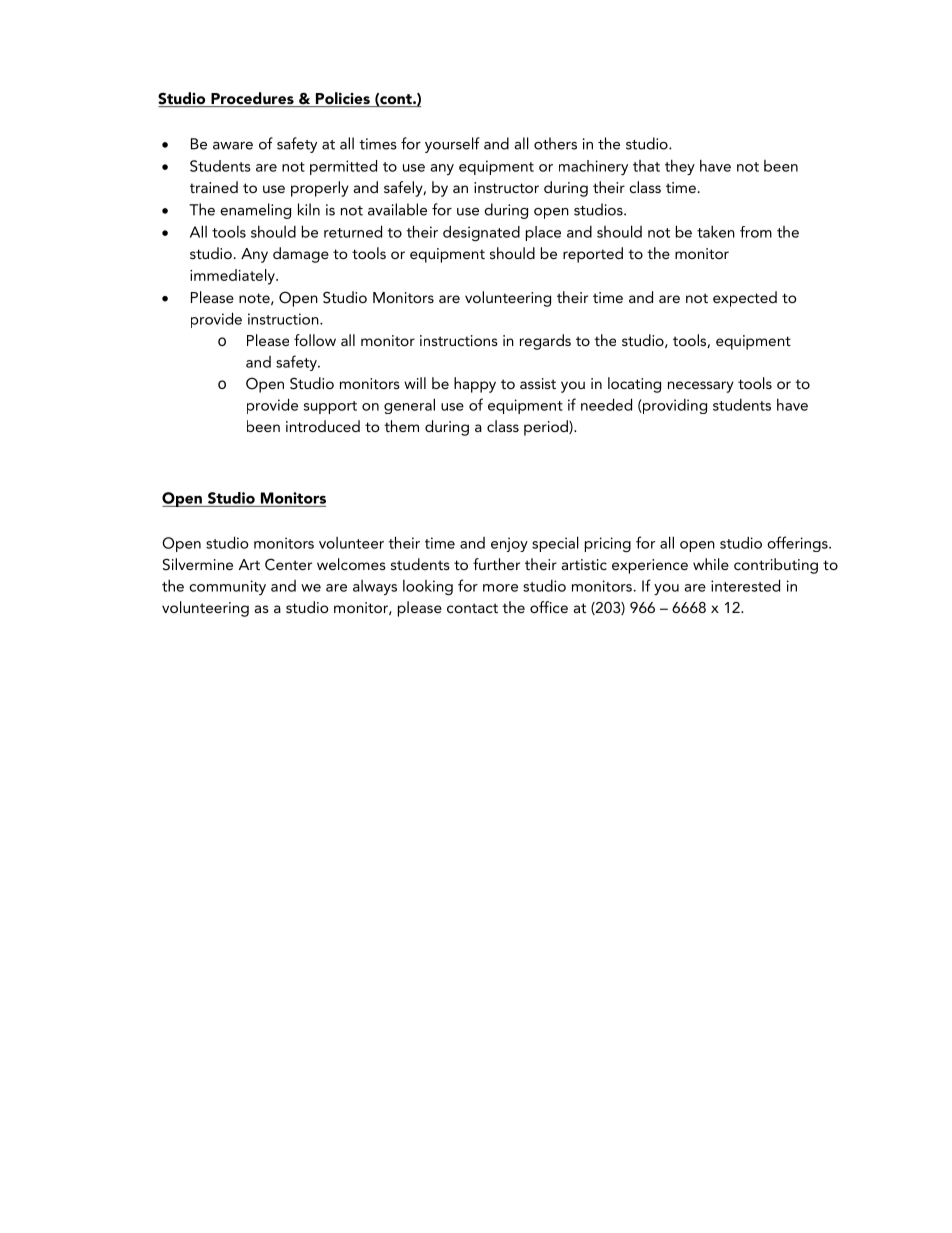 The width and height of the screenshot is (952, 1233). I want to click on follow, so click(315, 340).
